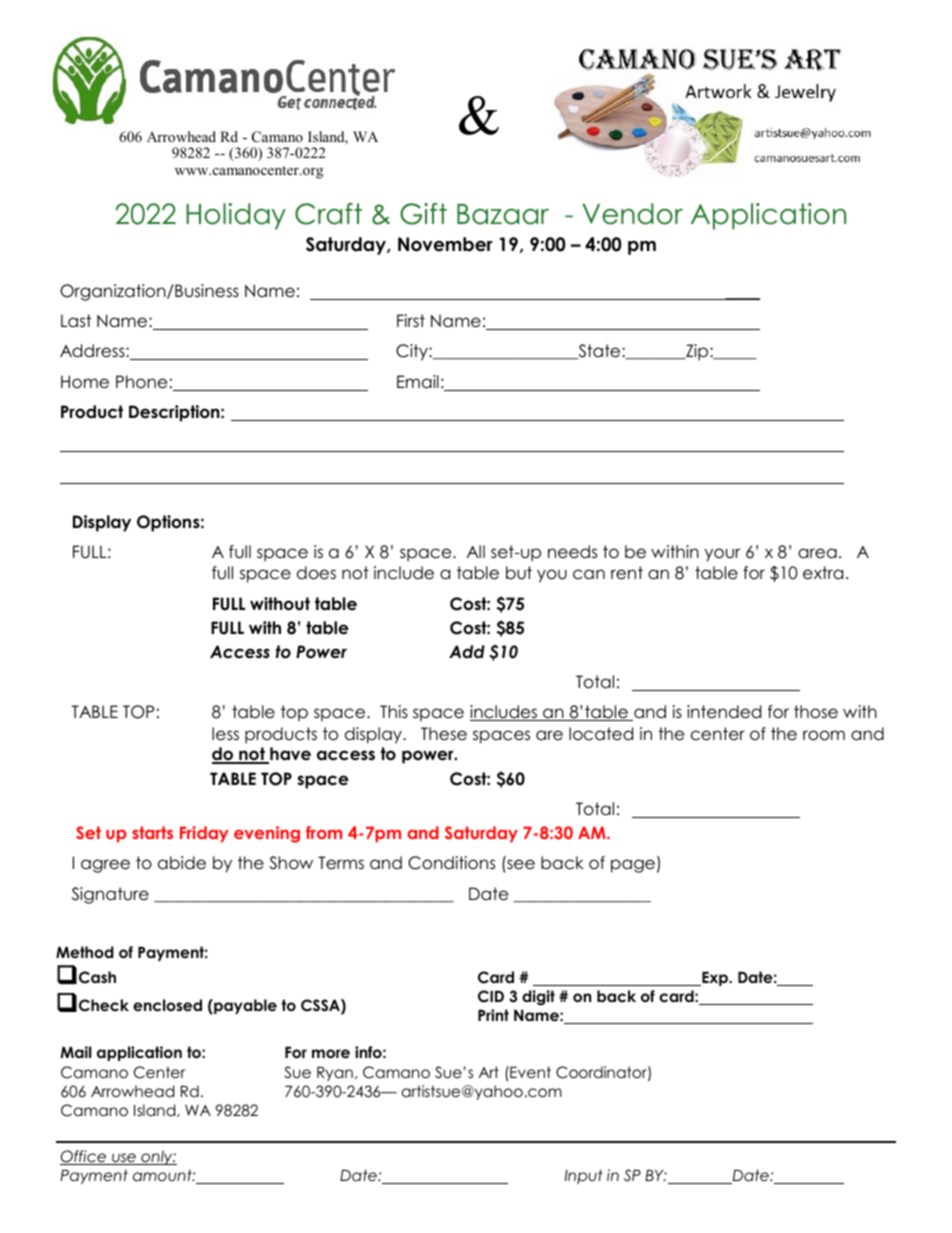 The image size is (952, 1233). Describe the element at coordinates (722, 555) in the image. I see `your` at that location.
